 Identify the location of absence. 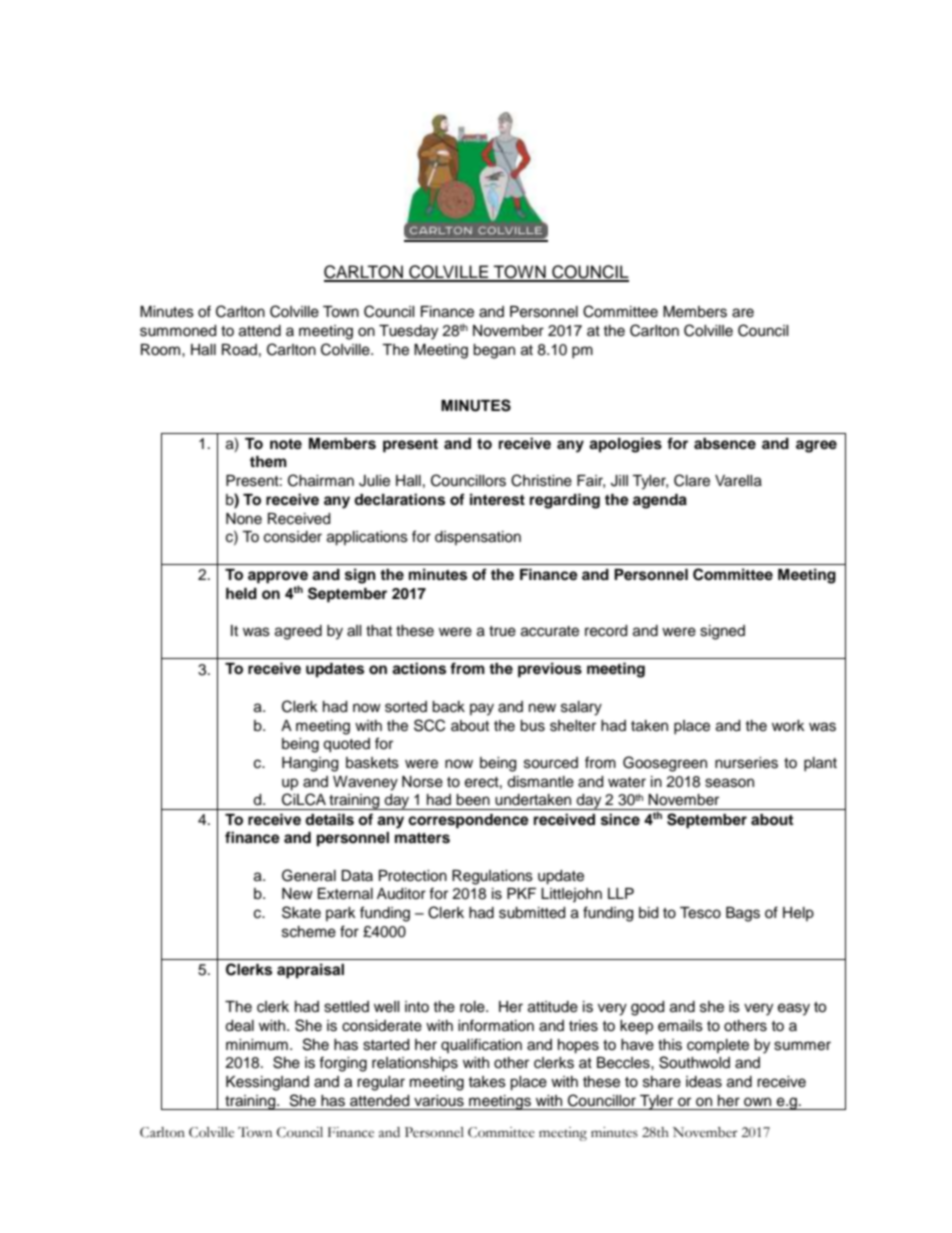
(725, 444).
